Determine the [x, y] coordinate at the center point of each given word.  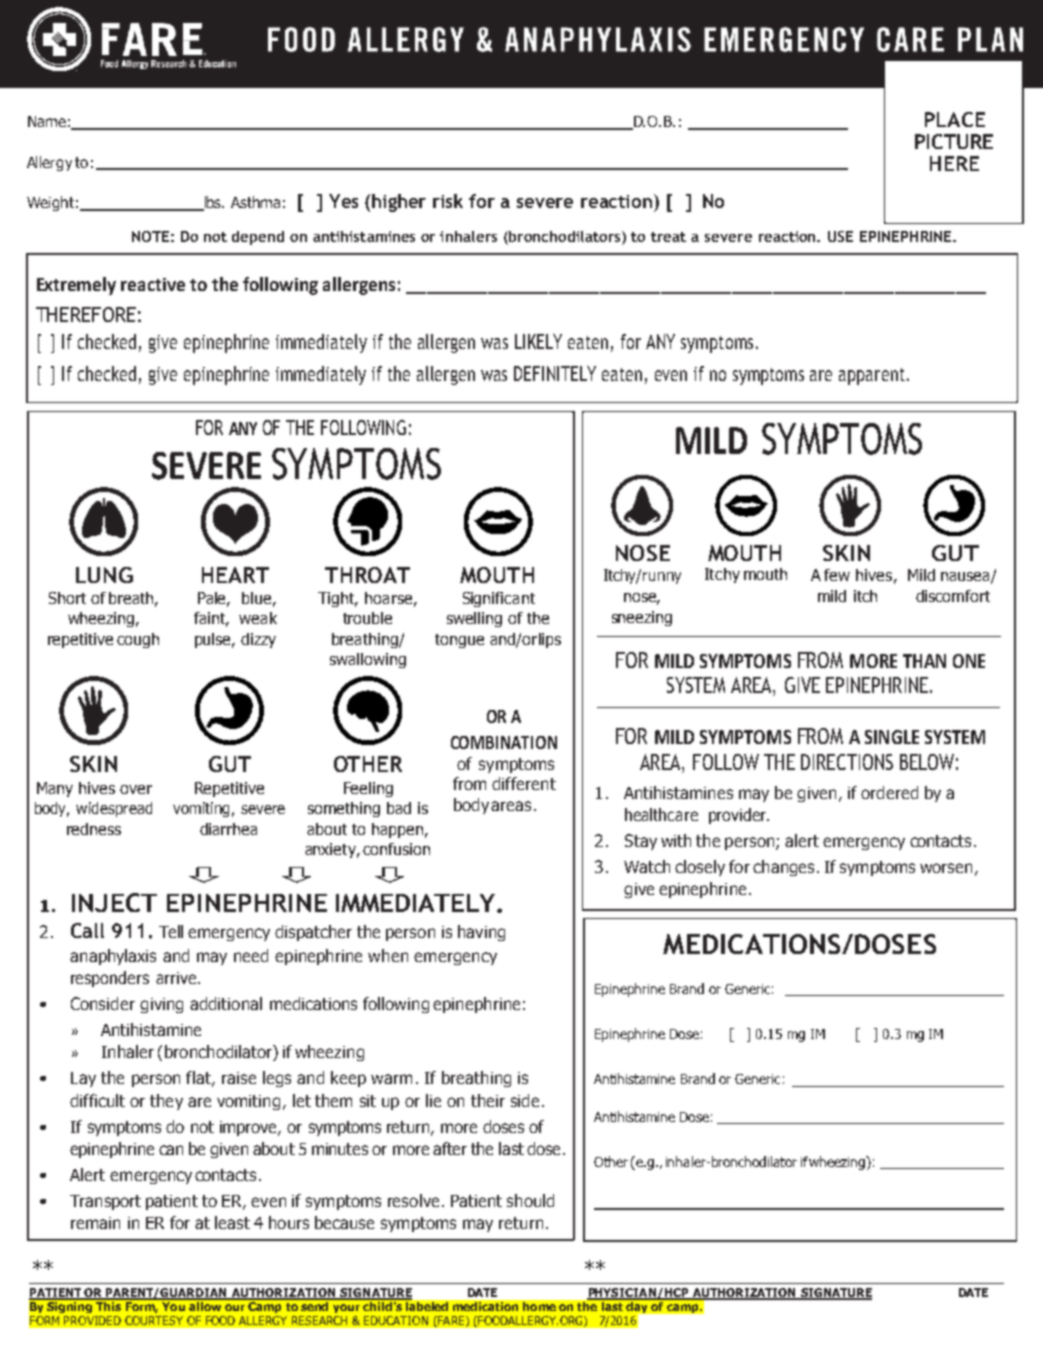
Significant [499, 599]
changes [783, 868]
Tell [171, 931]
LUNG [104, 575]
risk [448, 201]
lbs [213, 203]
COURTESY [154, 1320]
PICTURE [954, 141]
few [837, 575]
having [481, 933]
